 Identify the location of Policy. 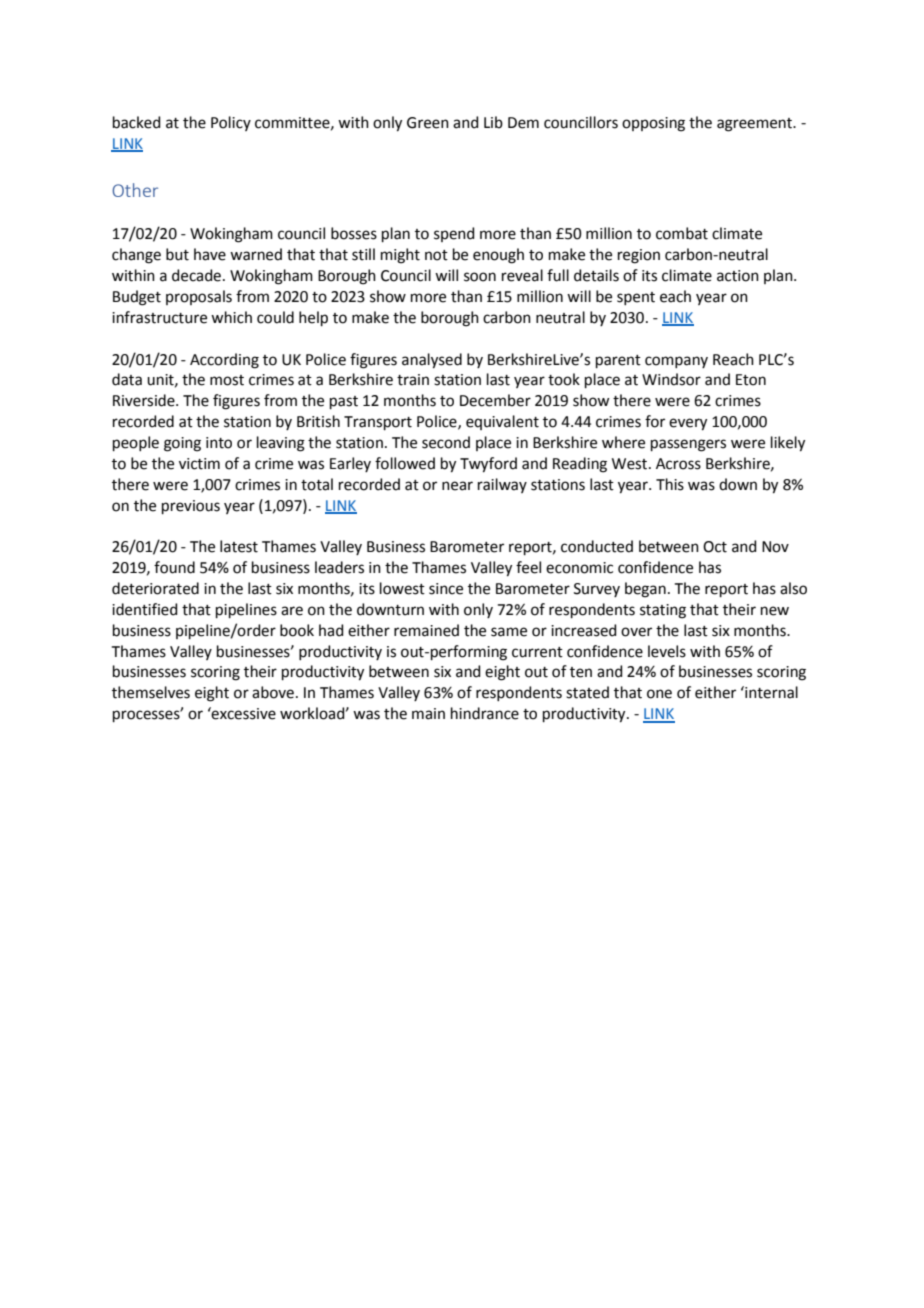
(231, 123).
